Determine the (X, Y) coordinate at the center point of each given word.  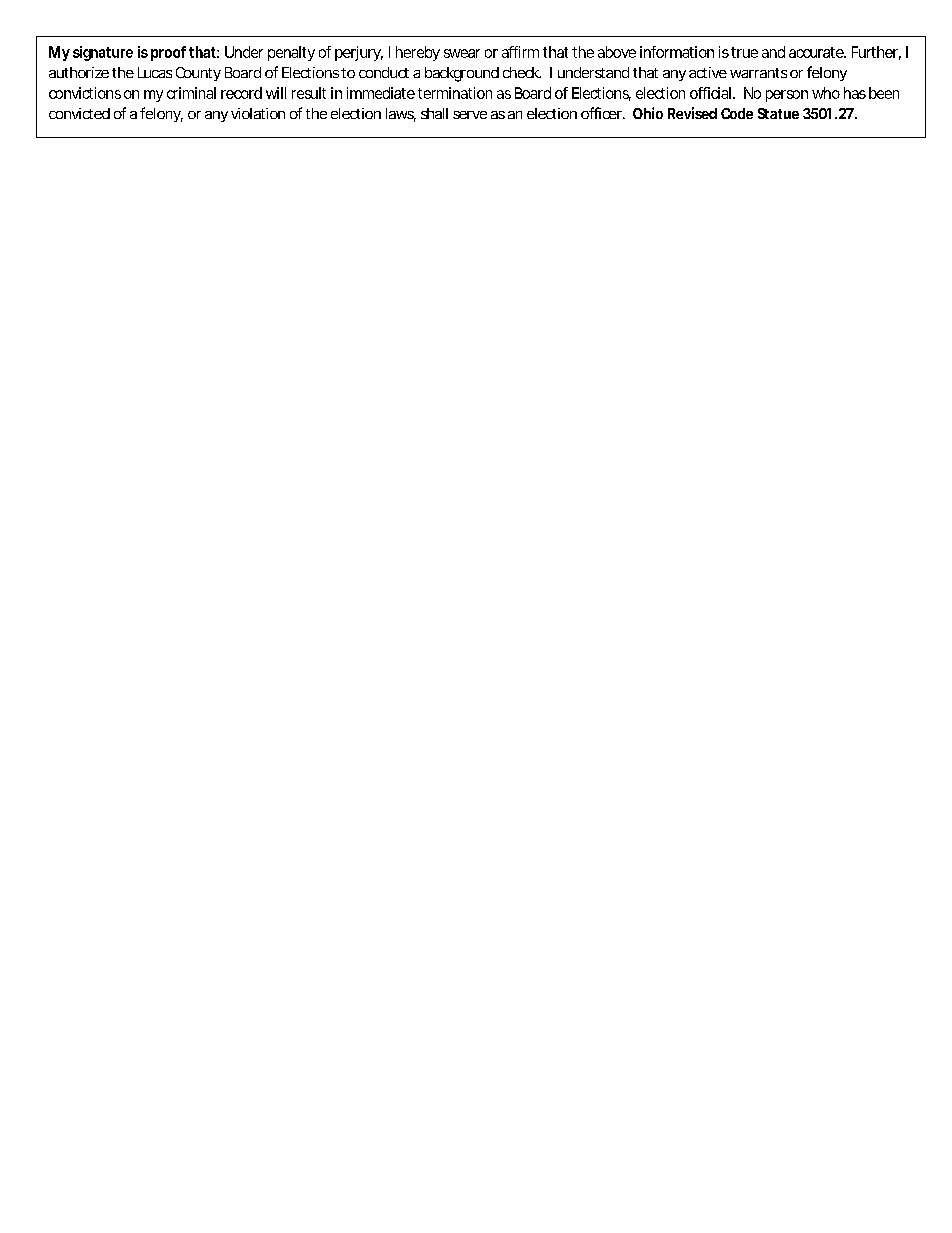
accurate (817, 52)
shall (434, 113)
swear (462, 53)
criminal (191, 93)
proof (168, 53)
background (462, 74)
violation (258, 113)
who (826, 93)
